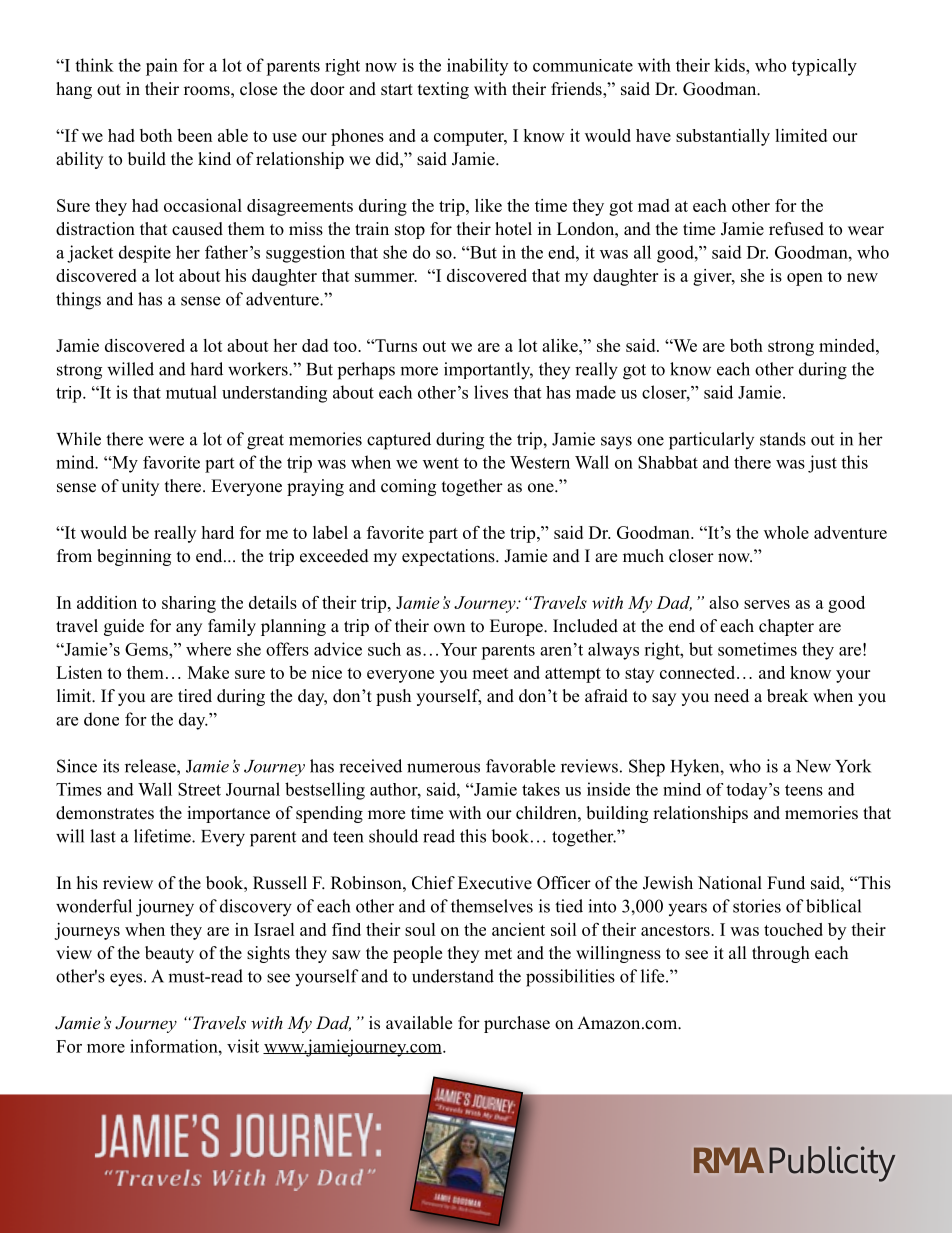 This page has height=1233, width=952. What do you see at coordinates (243, 1046) in the page?
I see `visit` at bounding box center [243, 1046].
